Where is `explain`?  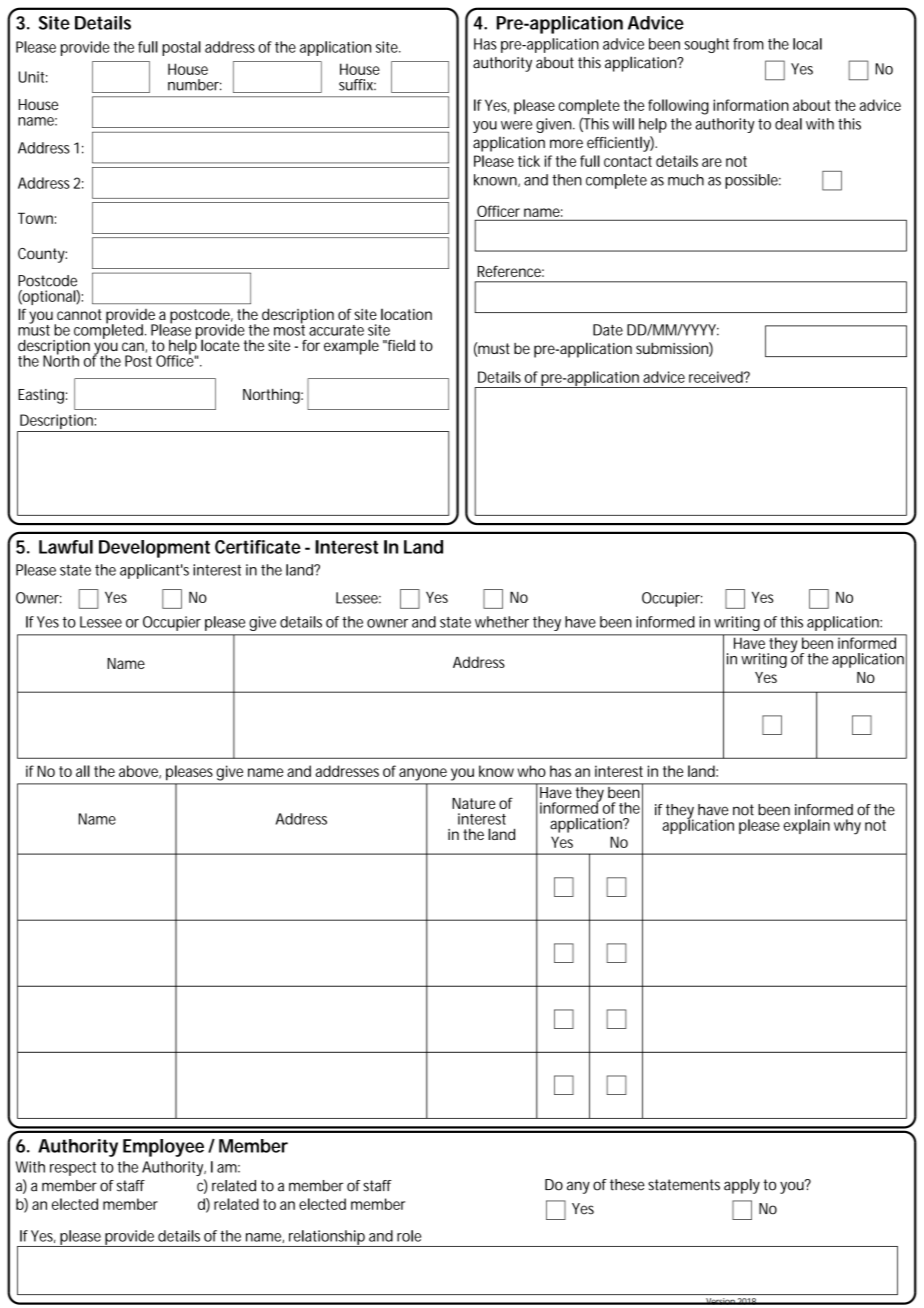
explain is located at coordinates (806, 826).
